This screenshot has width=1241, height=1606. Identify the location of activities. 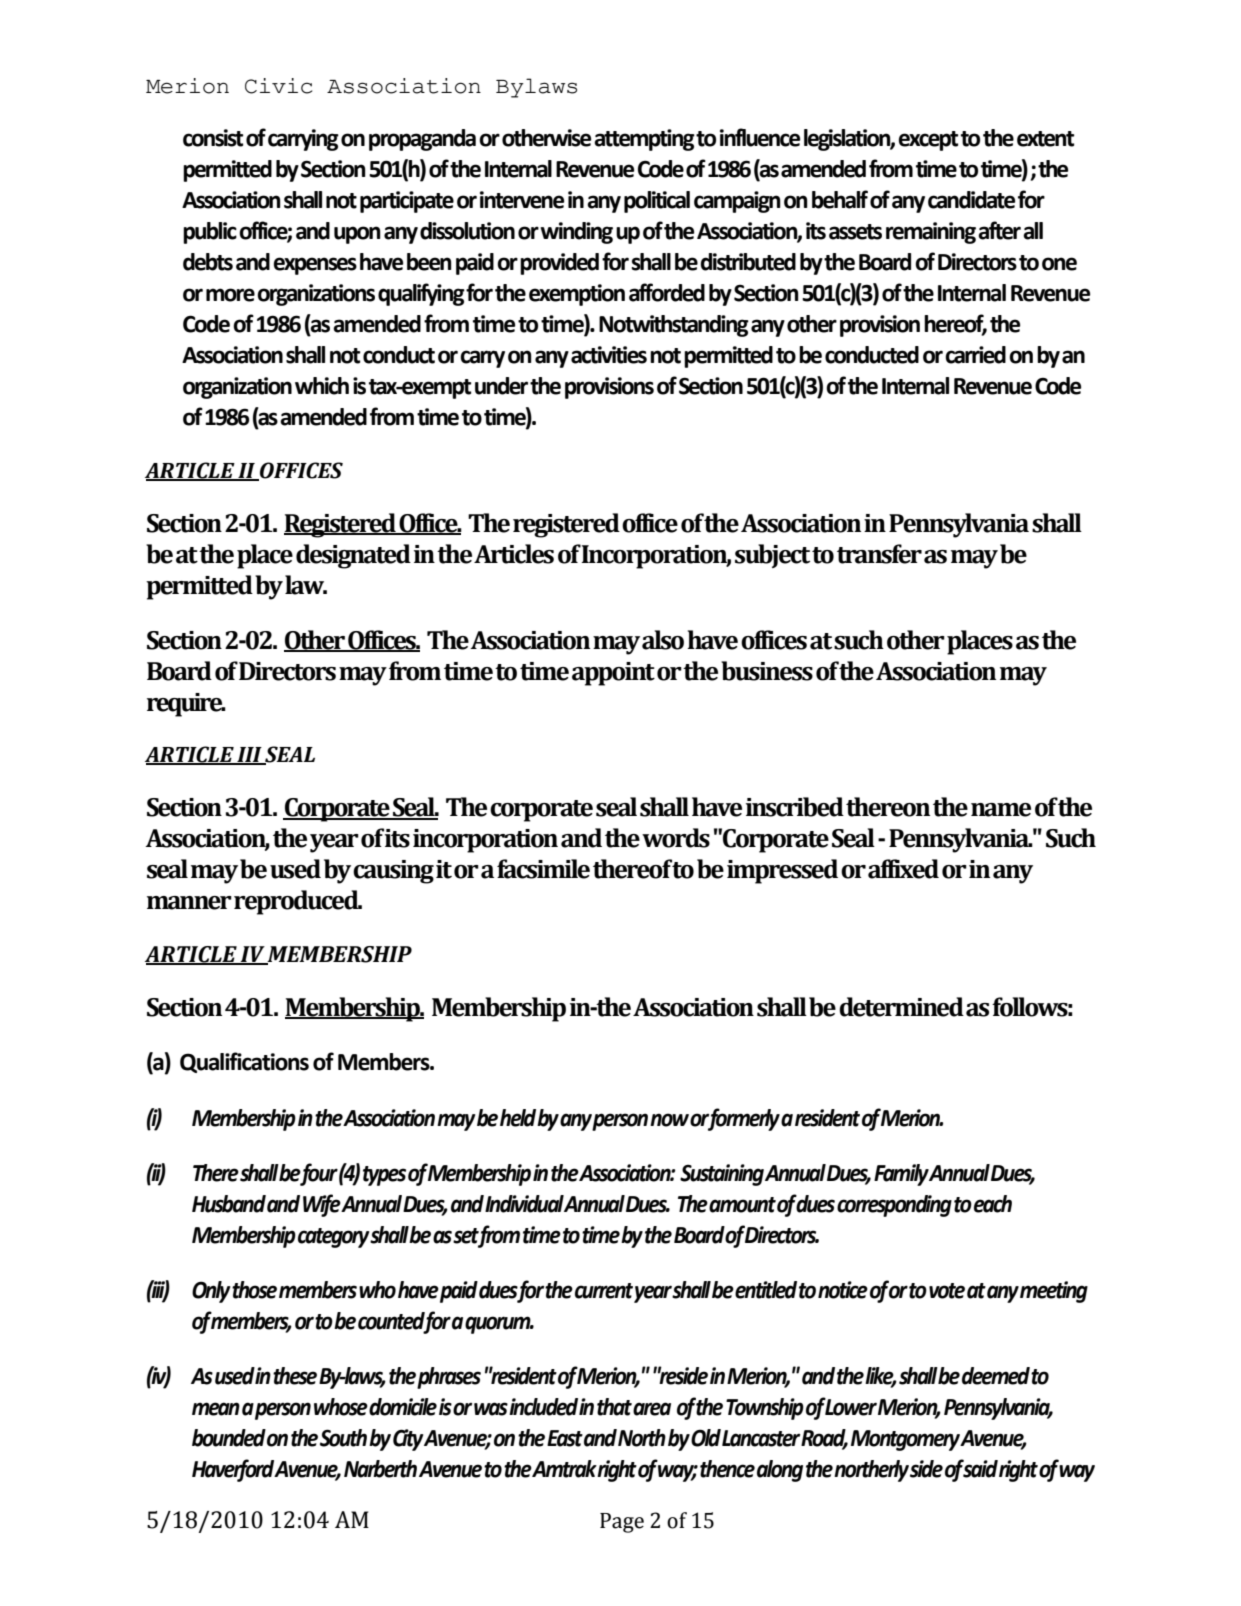
(609, 355).
